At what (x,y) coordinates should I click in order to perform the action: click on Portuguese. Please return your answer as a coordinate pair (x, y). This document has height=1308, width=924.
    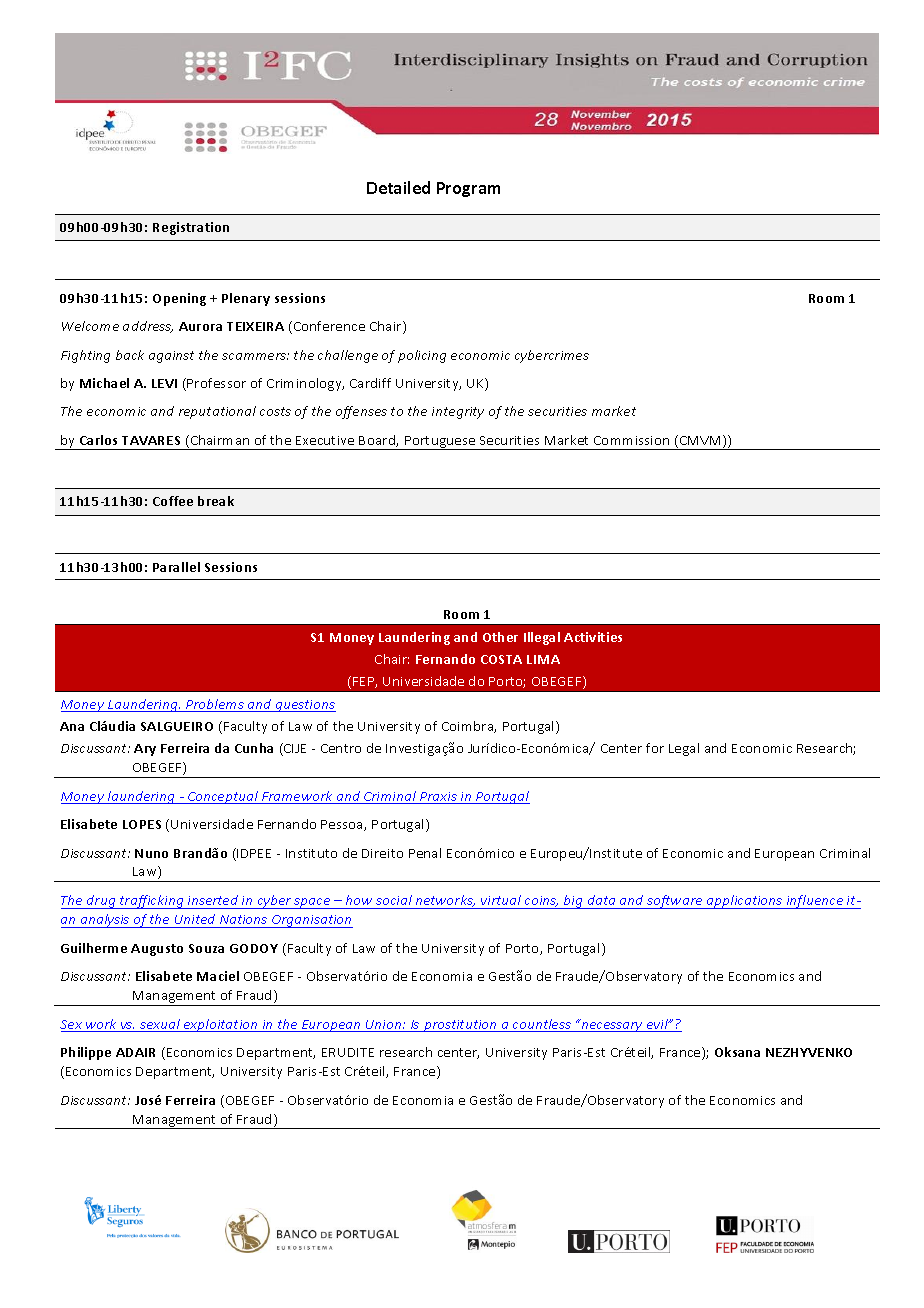
    Looking at the image, I should click on (440, 443).
